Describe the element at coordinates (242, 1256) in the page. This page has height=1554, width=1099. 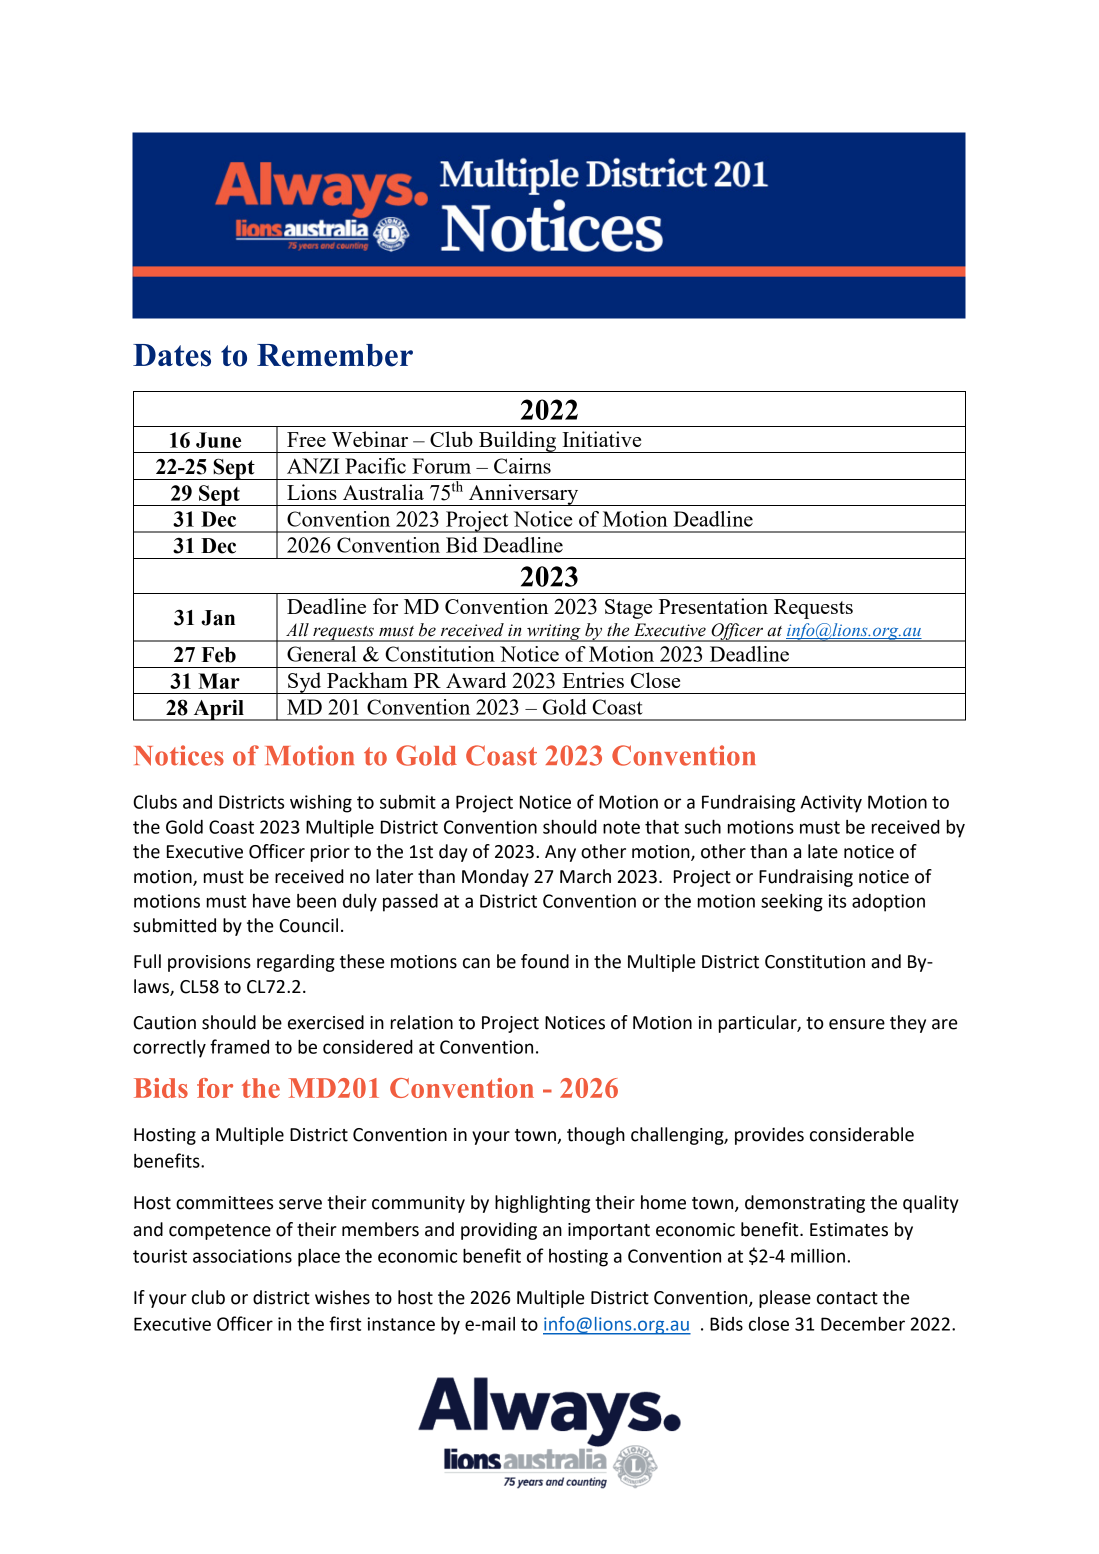
I see `associations` at that location.
